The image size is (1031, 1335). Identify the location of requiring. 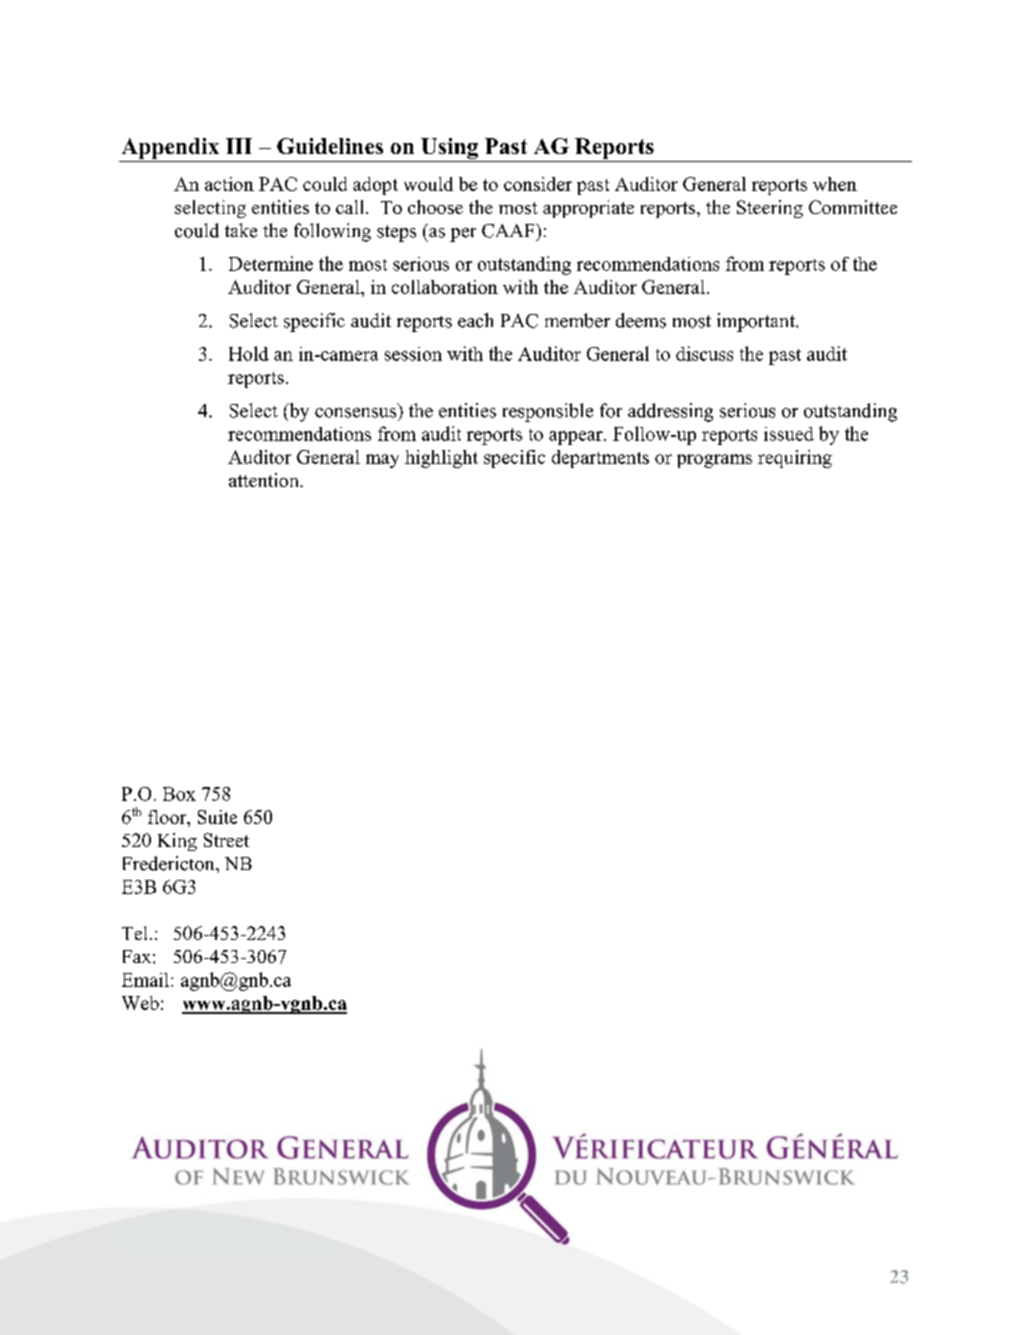
(795, 459).
